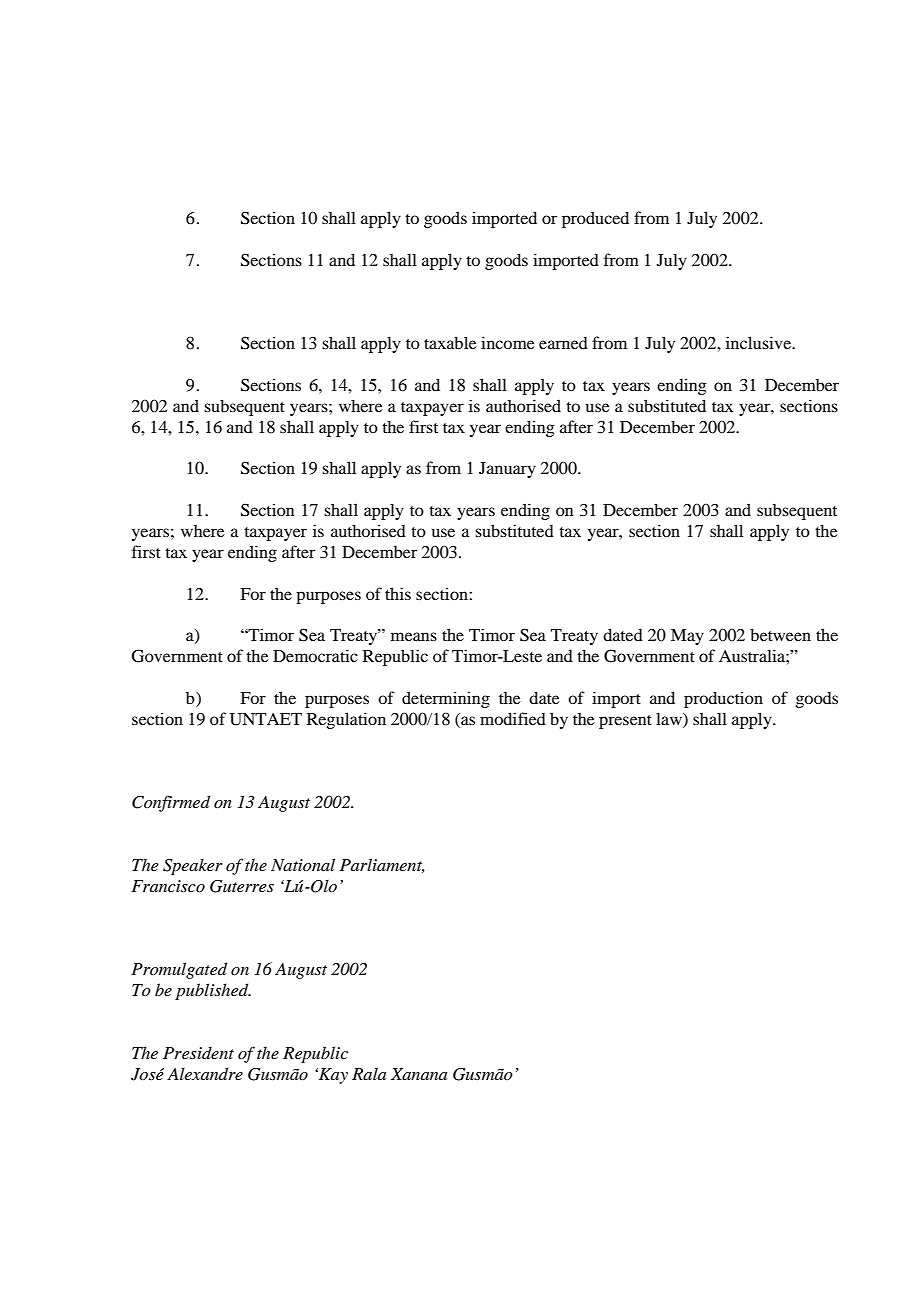 The height and width of the image is (1308, 924). I want to click on taxable, so click(450, 342).
